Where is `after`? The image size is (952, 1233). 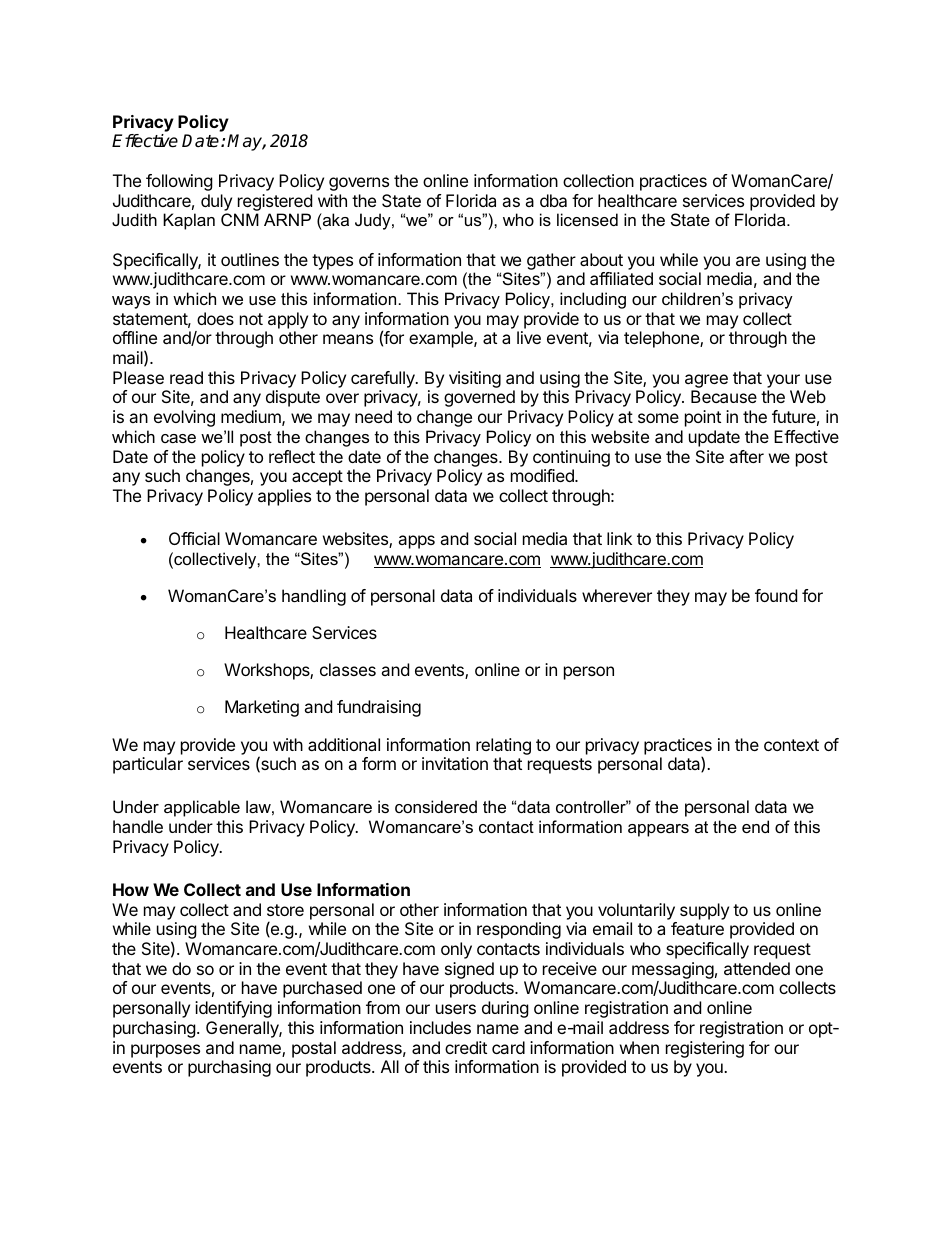
after is located at coordinates (746, 456).
